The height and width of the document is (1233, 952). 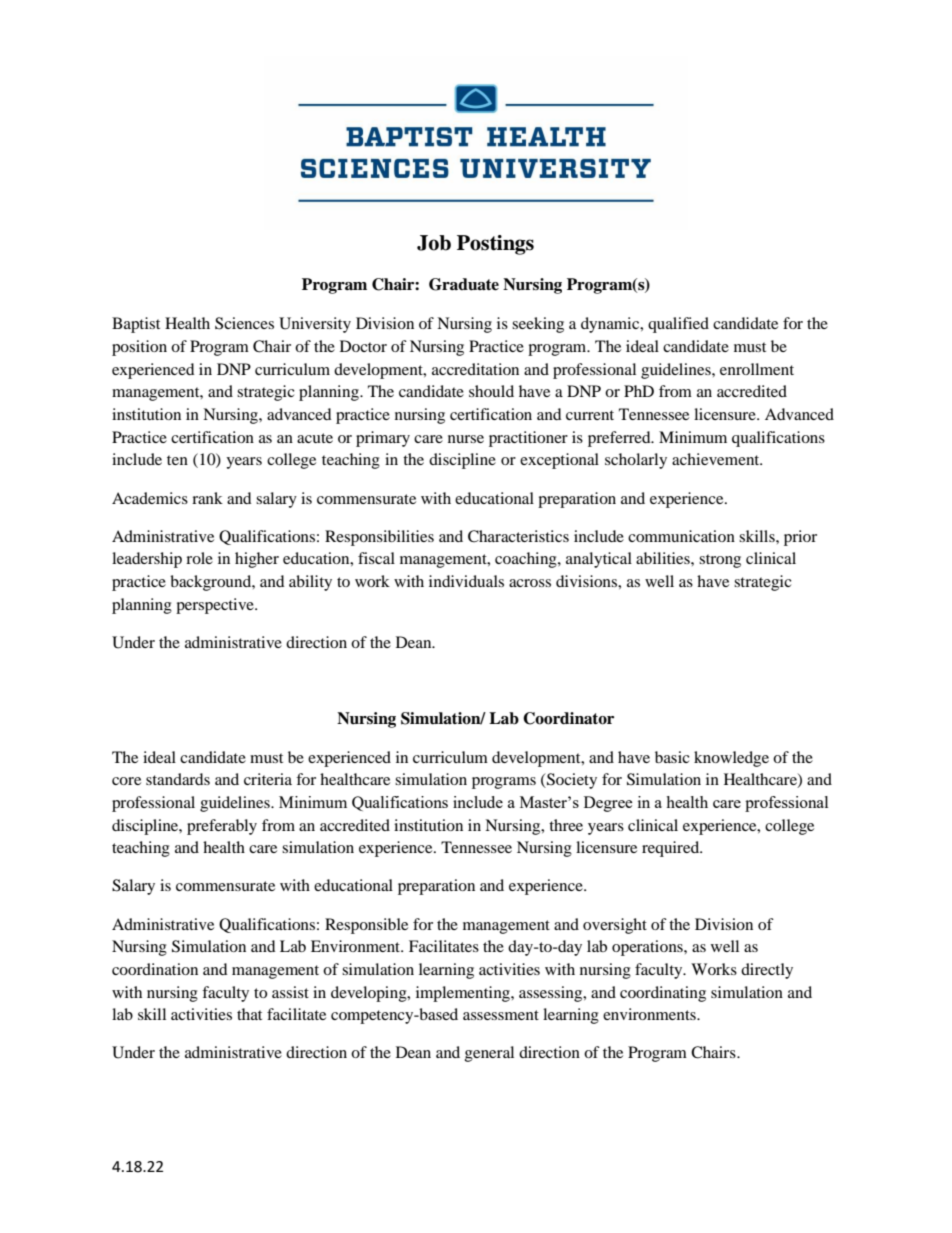 I want to click on qualified, so click(x=678, y=325).
